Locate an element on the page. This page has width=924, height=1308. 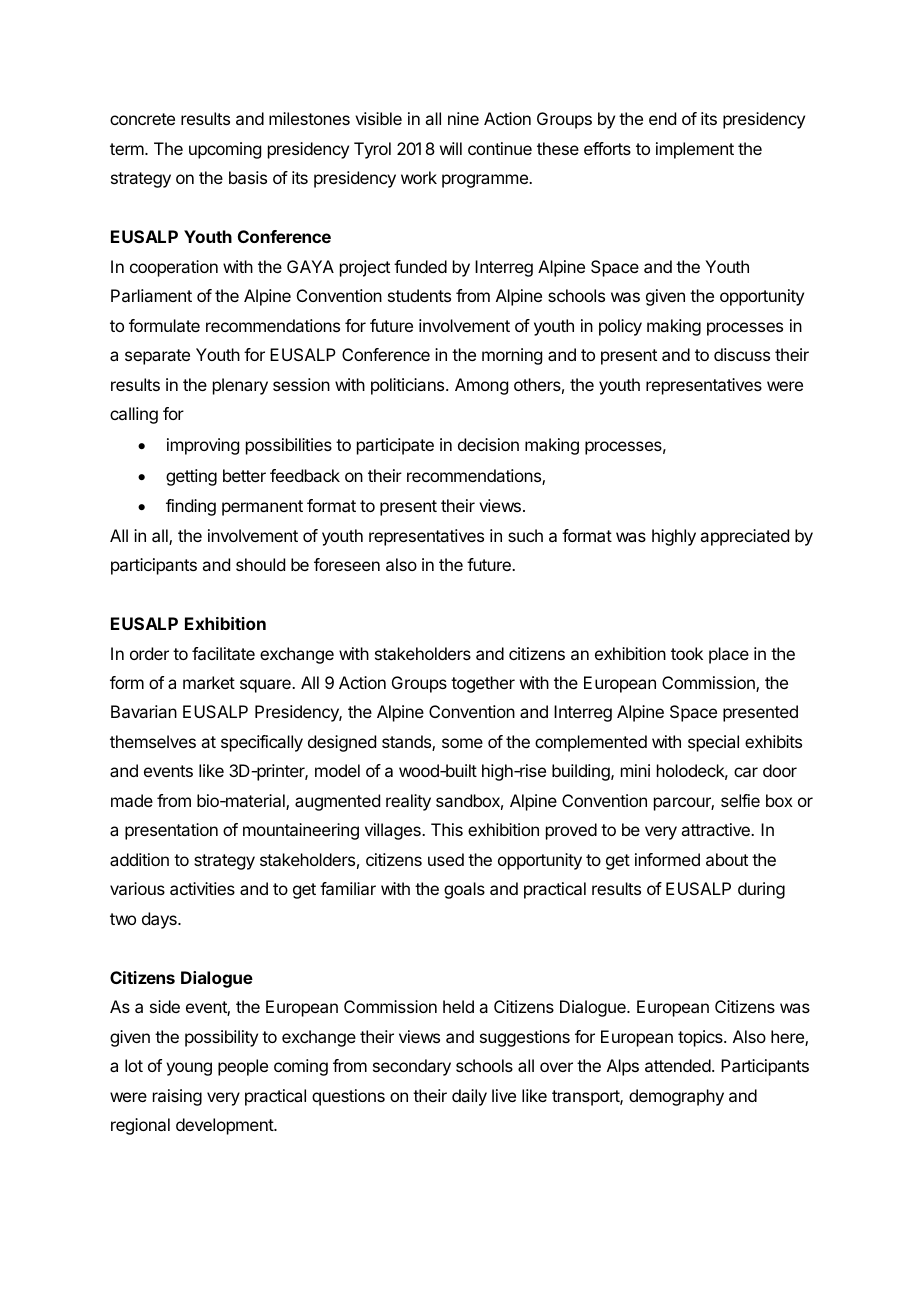
took is located at coordinates (687, 653).
